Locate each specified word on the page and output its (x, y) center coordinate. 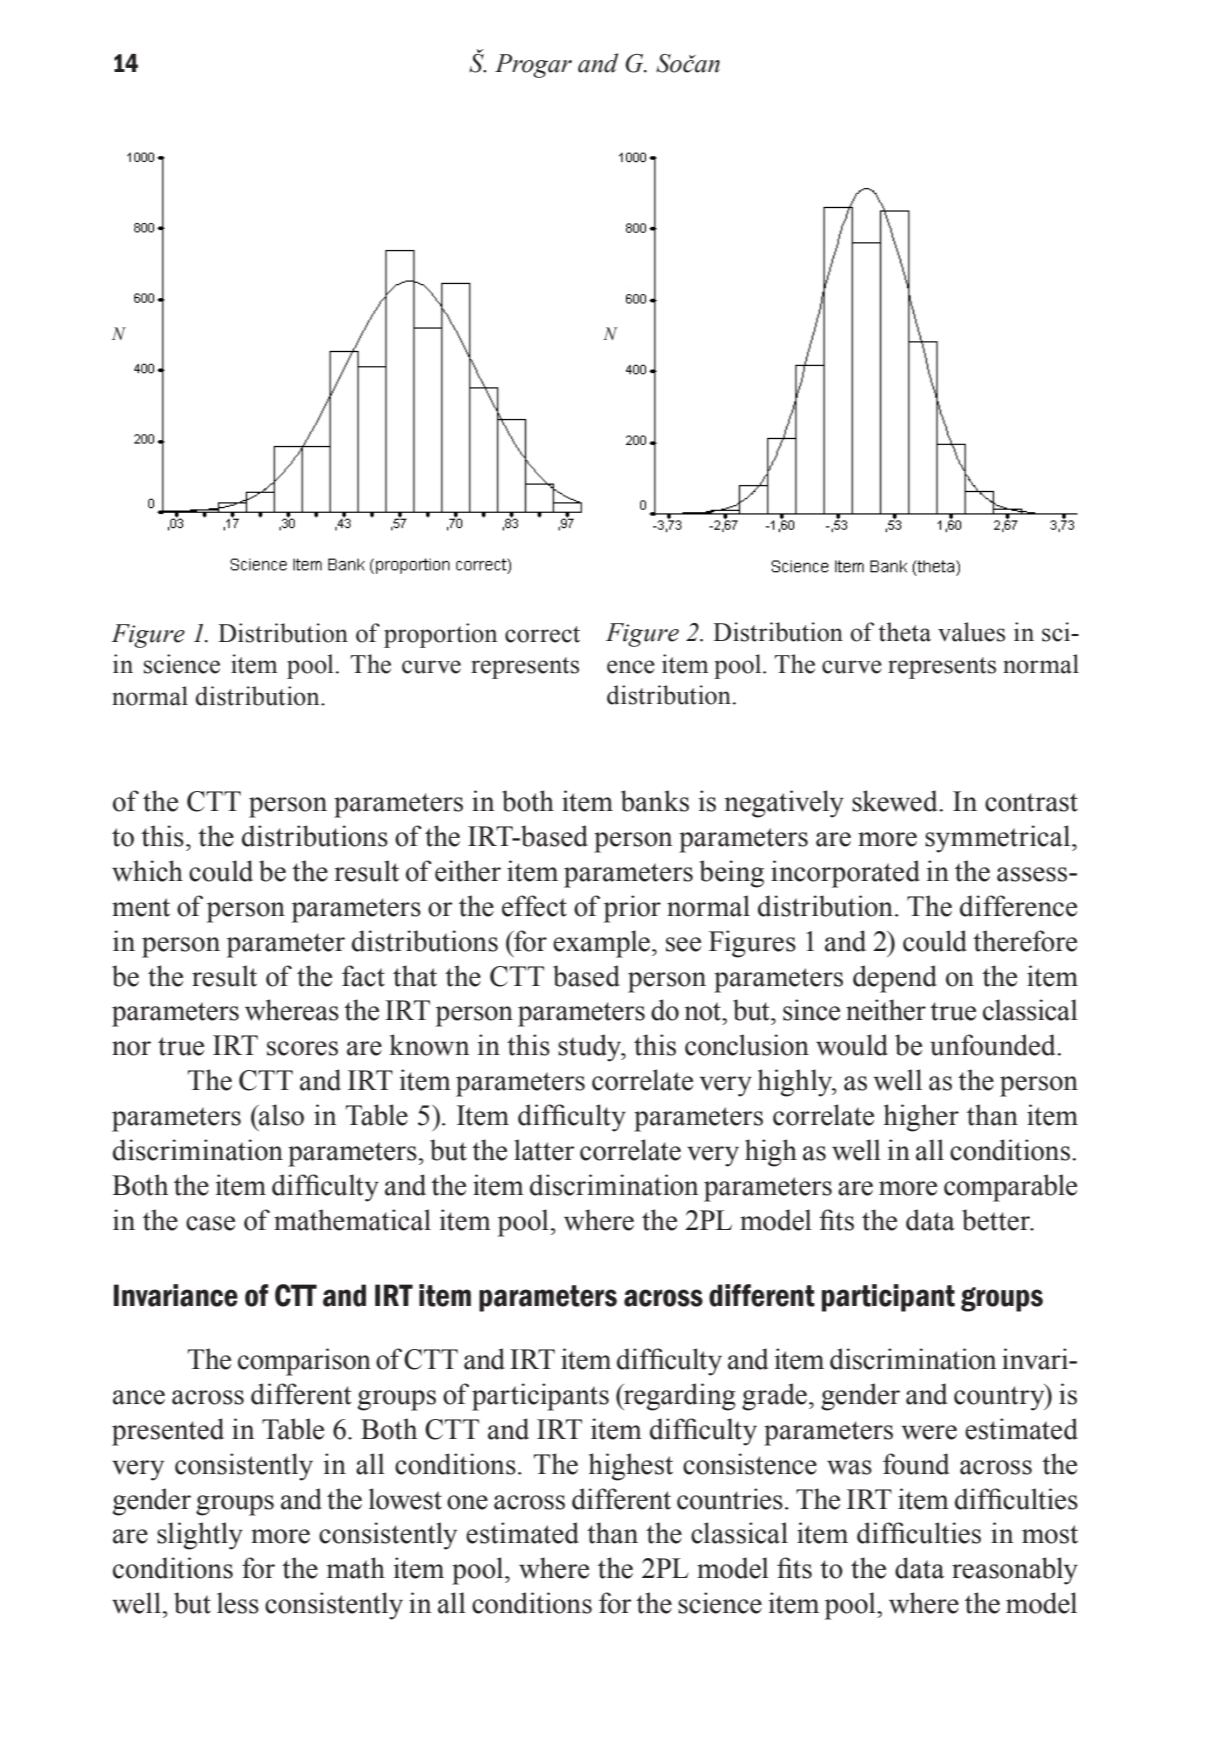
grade (774, 1397)
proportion (440, 635)
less (238, 1603)
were (929, 1432)
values (971, 632)
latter (544, 1150)
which (147, 871)
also (280, 1115)
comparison (304, 1362)
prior (632, 909)
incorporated (845, 874)
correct (542, 634)
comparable (1010, 1188)
